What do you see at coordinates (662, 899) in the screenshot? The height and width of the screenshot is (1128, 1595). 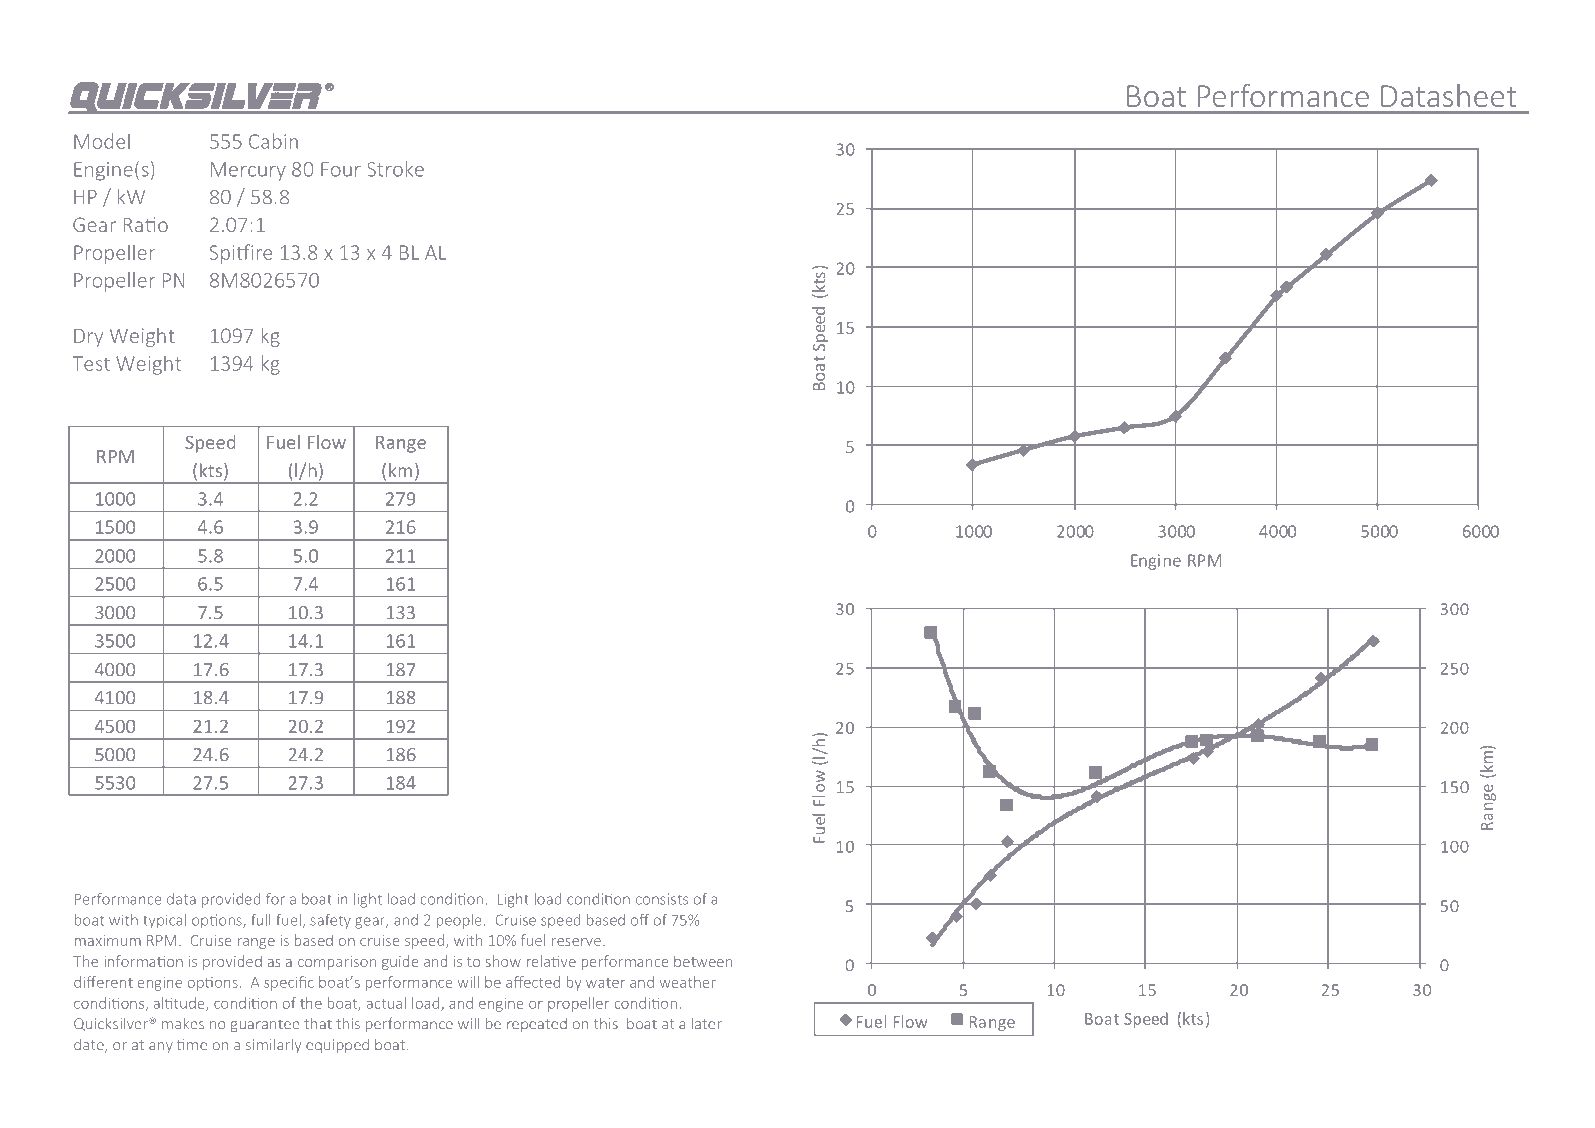 I see `consists` at bounding box center [662, 899].
